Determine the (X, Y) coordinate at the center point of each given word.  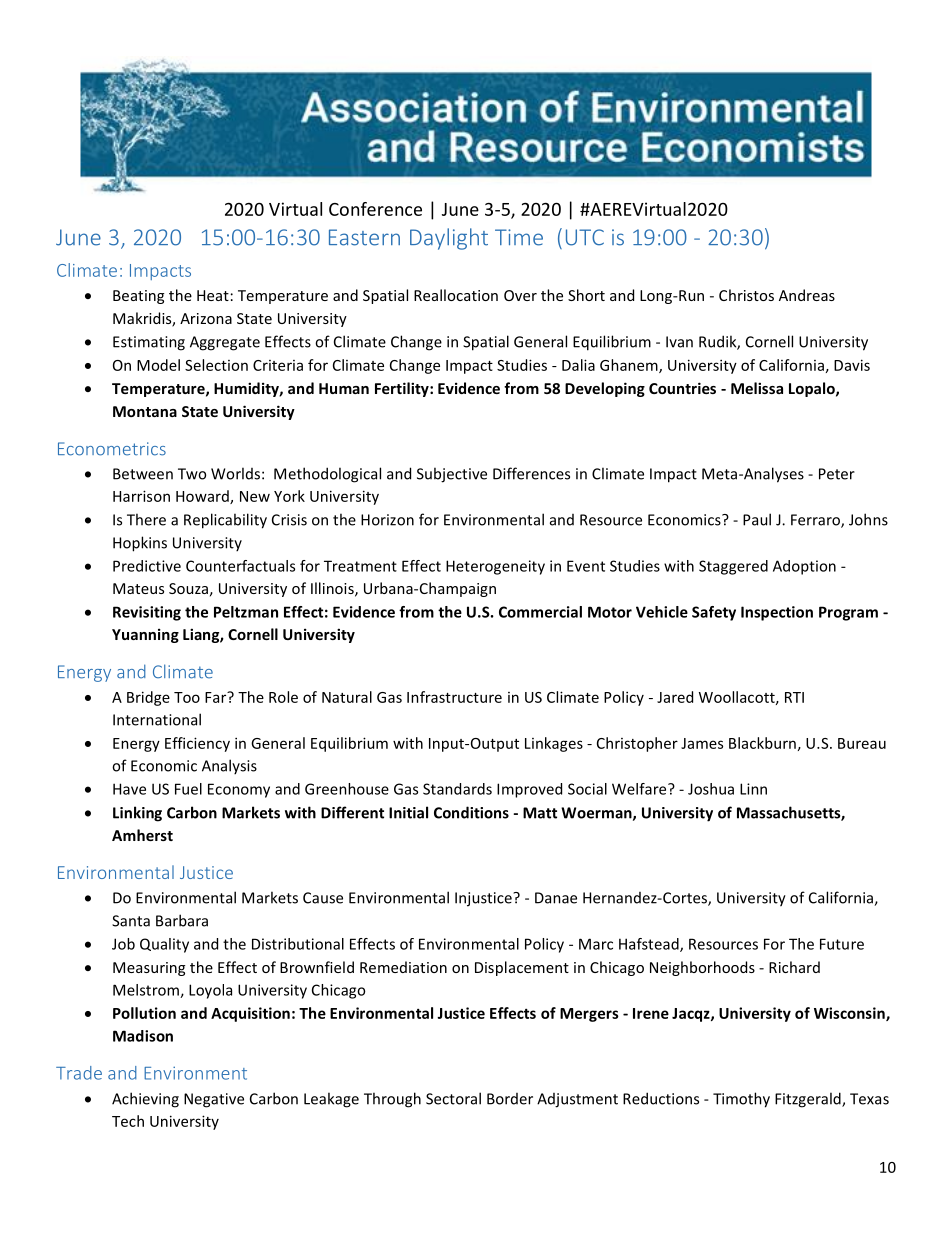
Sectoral (453, 1098)
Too (187, 697)
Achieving (145, 1100)
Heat (213, 295)
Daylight (449, 239)
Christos (746, 295)
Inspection (777, 613)
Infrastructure (454, 697)
